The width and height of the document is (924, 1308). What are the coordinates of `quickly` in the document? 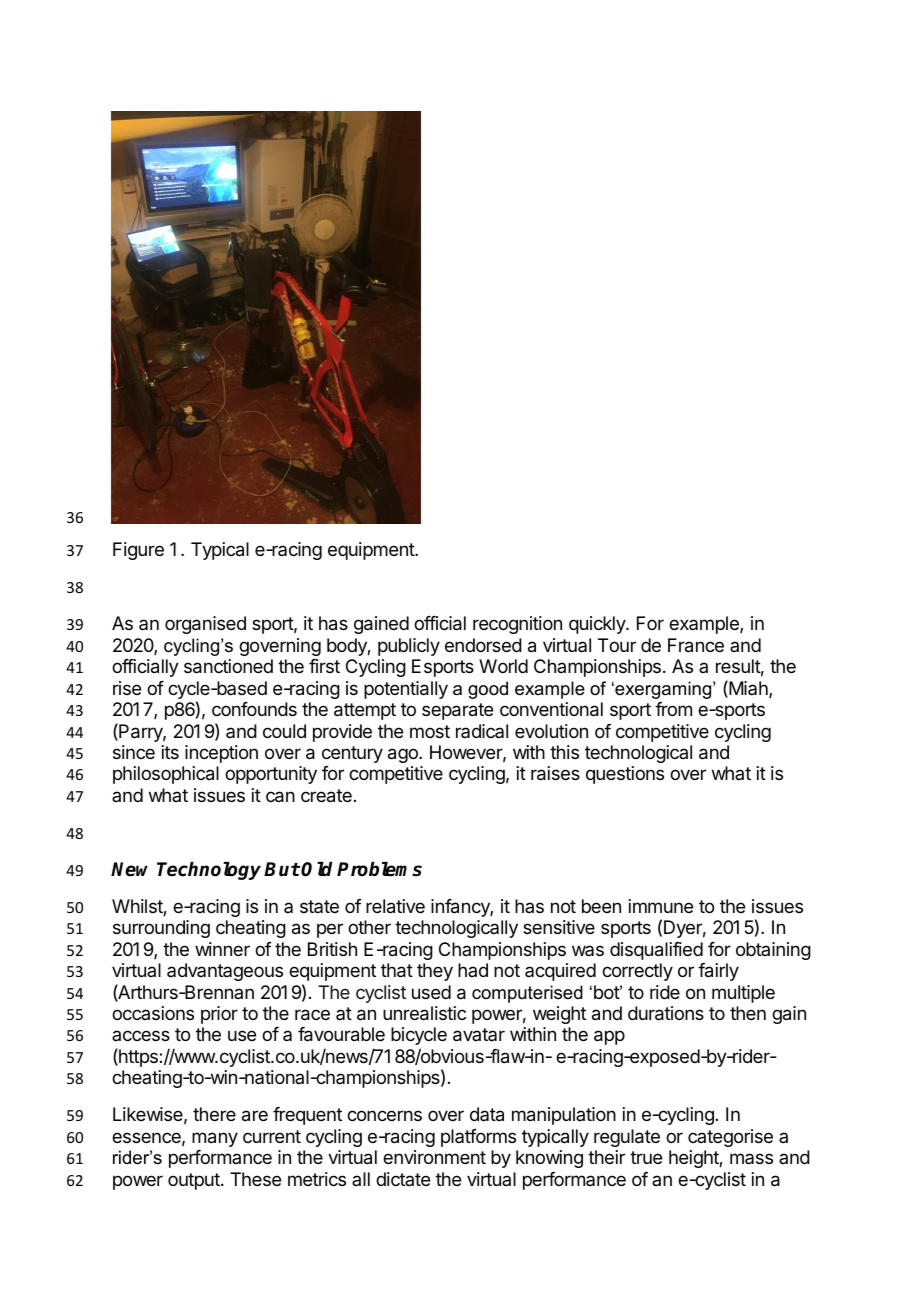 It's located at (598, 625).
